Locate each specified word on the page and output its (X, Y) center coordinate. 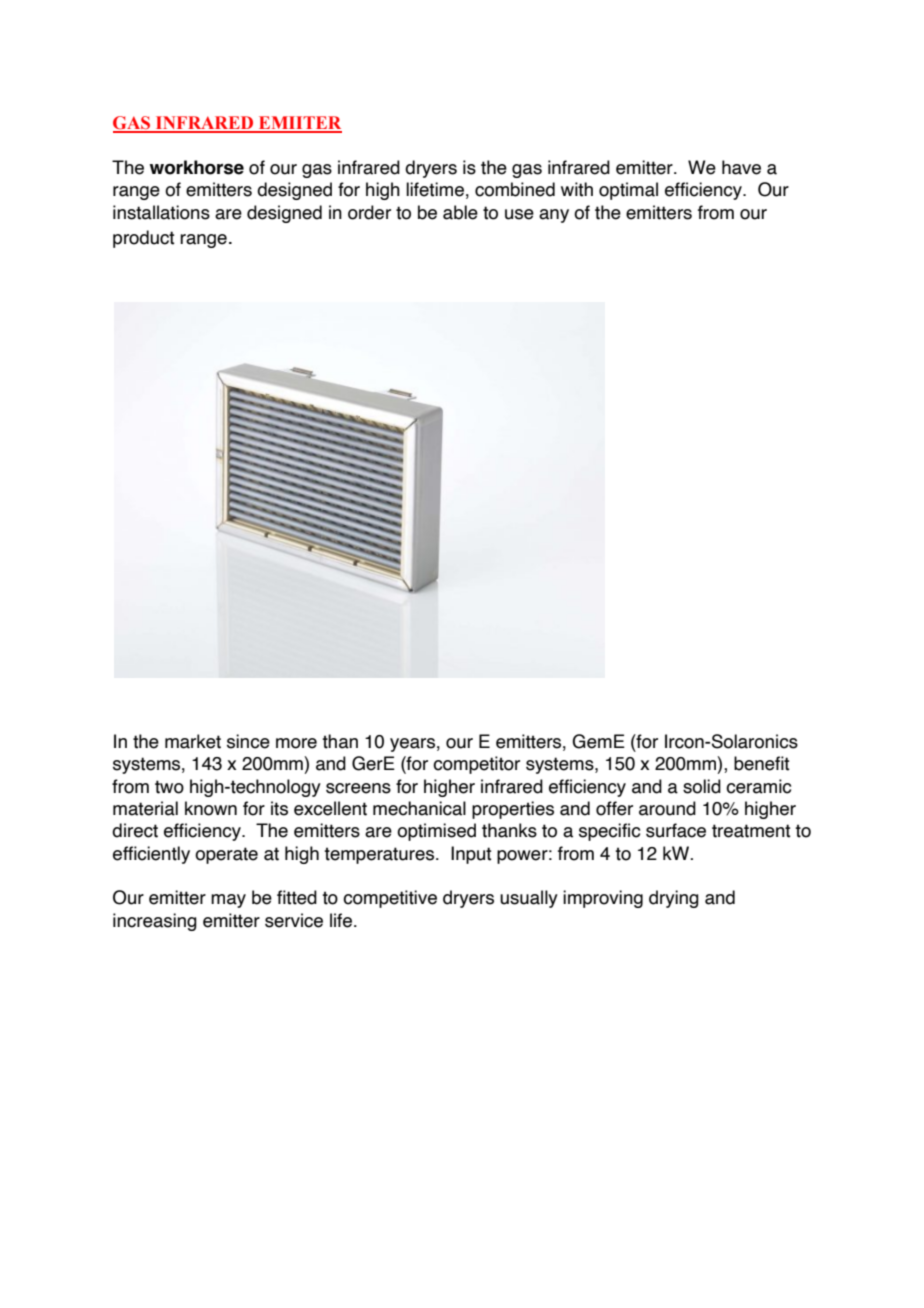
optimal (628, 191)
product (144, 239)
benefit (762, 763)
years (412, 745)
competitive (390, 899)
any (554, 216)
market (193, 741)
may (228, 901)
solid (702, 786)
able (460, 212)
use (519, 214)
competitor (476, 765)
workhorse (197, 167)
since (248, 741)
